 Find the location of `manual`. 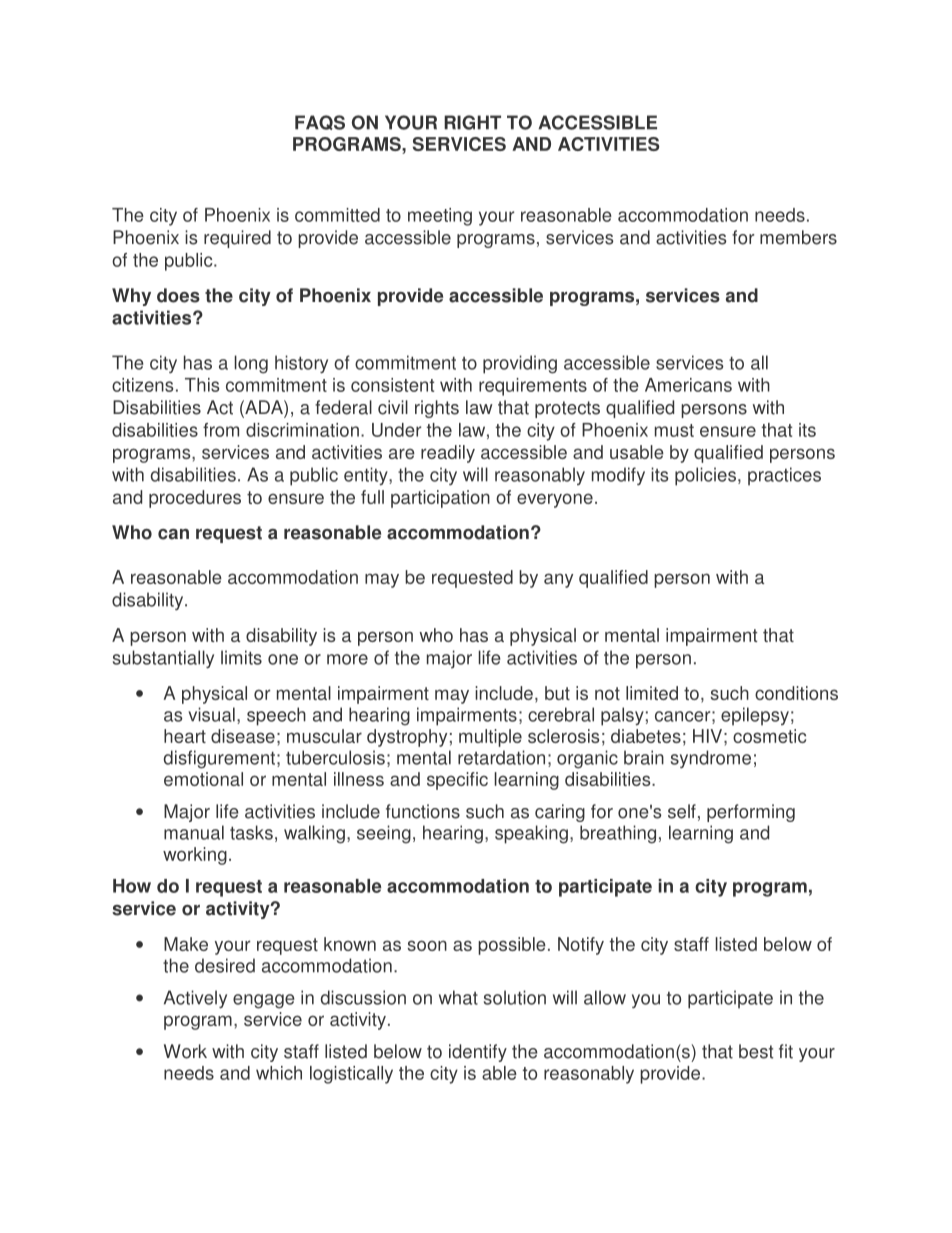

manual is located at coordinates (194, 832).
